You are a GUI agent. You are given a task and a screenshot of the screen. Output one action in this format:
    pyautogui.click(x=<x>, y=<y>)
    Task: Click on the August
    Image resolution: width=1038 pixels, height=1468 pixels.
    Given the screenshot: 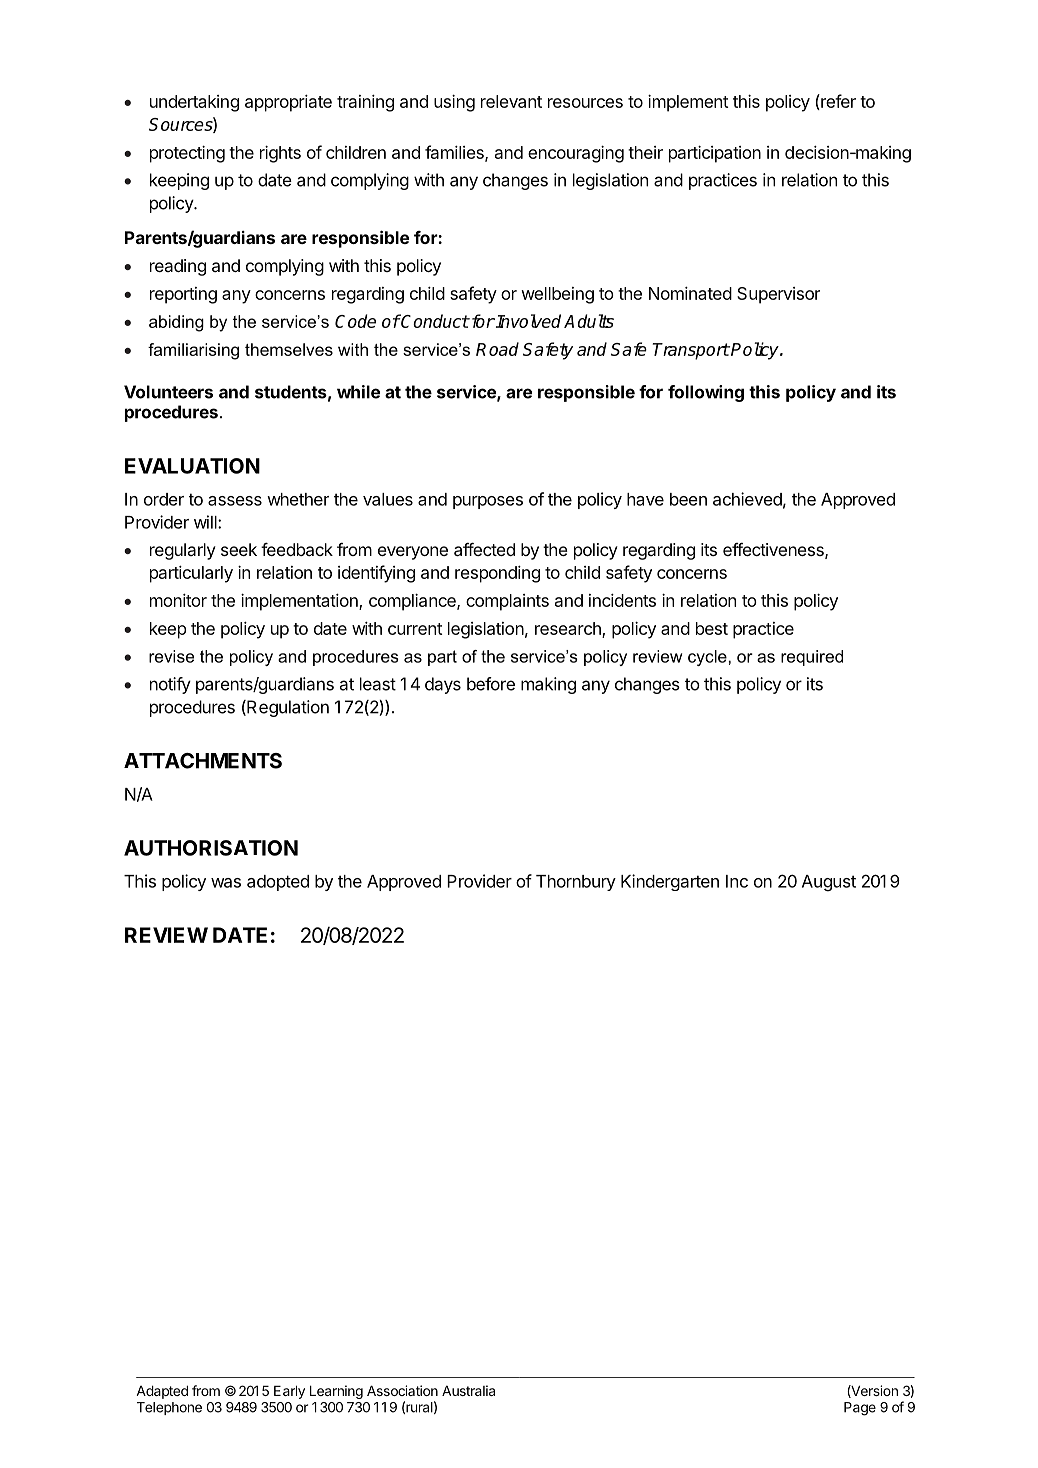 What is the action you would take?
    pyautogui.click(x=829, y=883)
